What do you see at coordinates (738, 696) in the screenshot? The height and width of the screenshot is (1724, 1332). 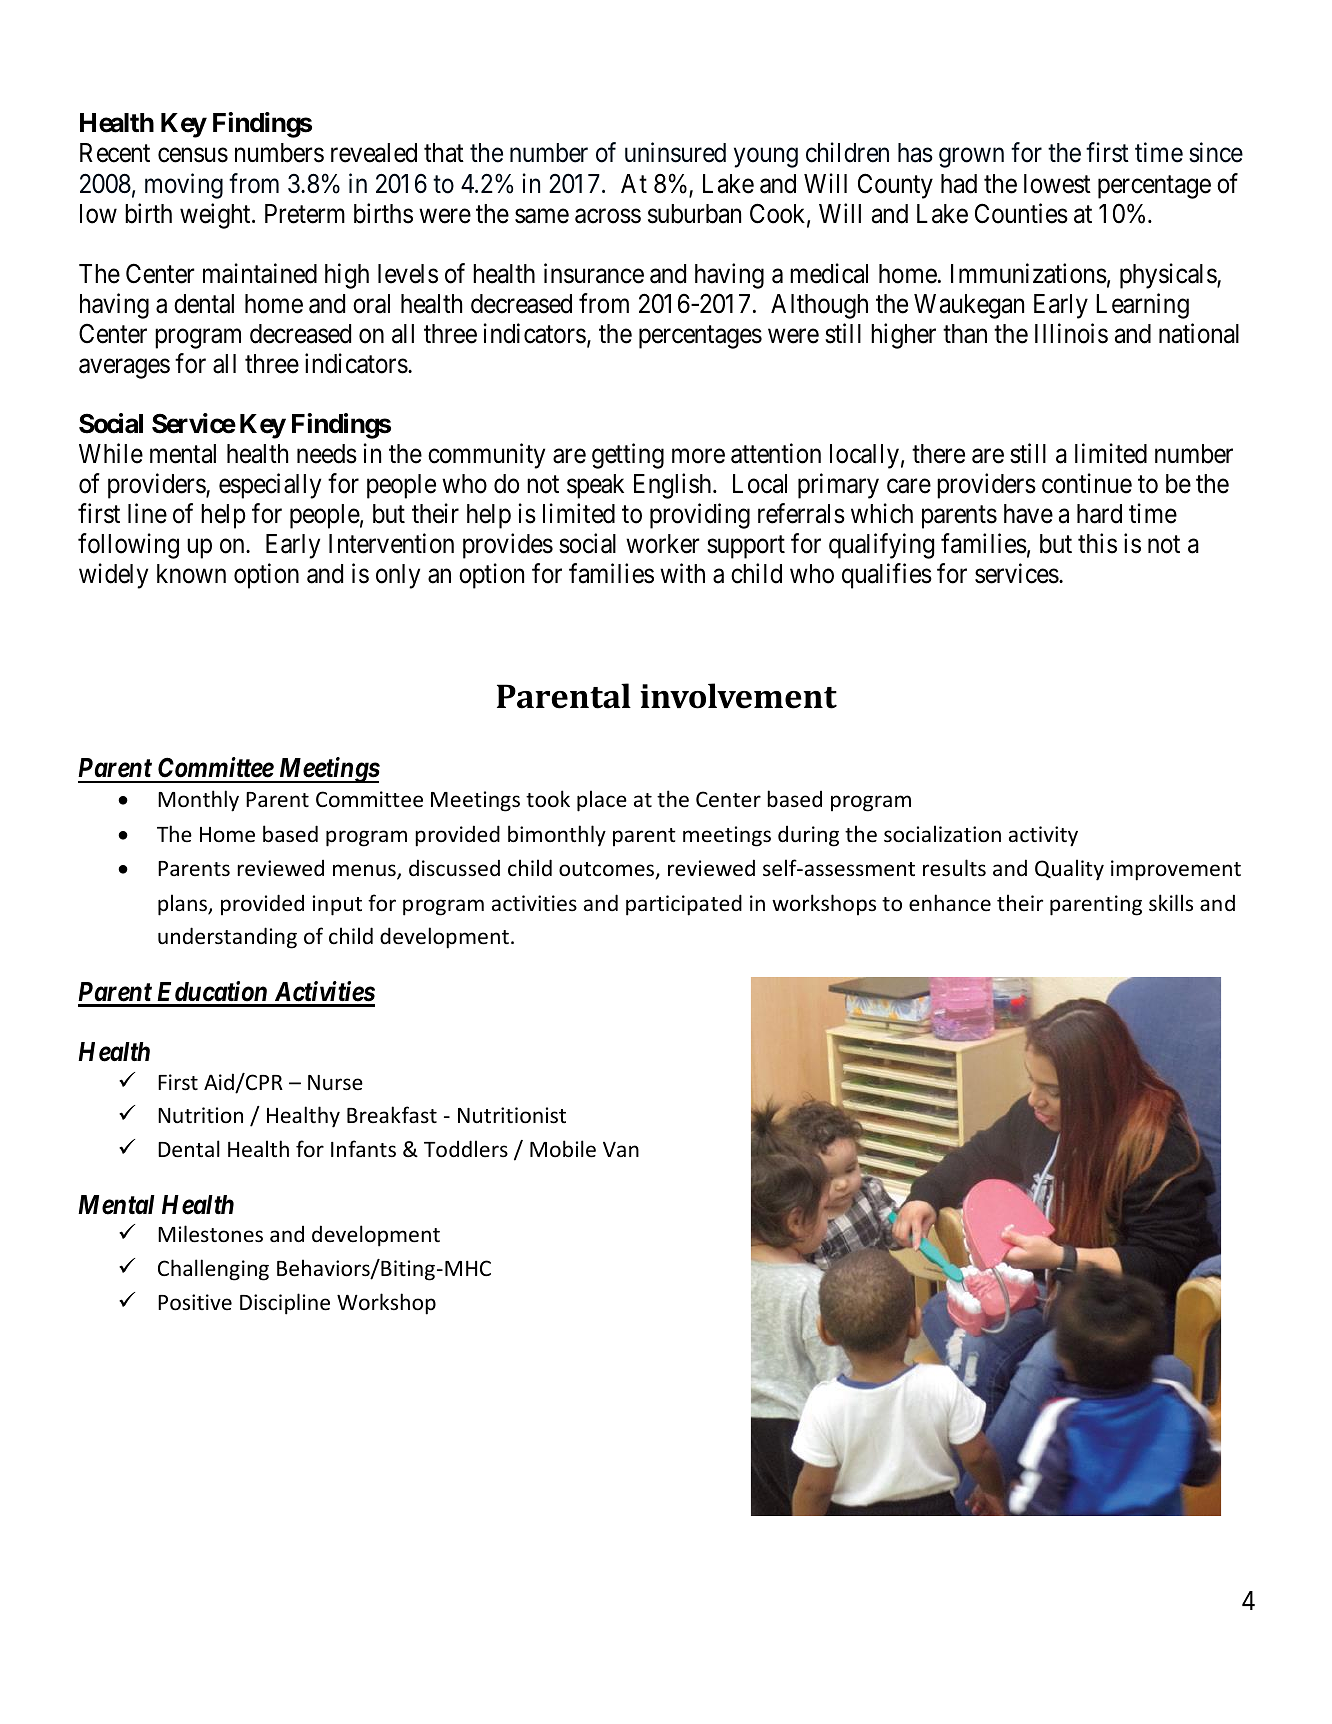 I see `involvement` at bounding box center [738, 696].
